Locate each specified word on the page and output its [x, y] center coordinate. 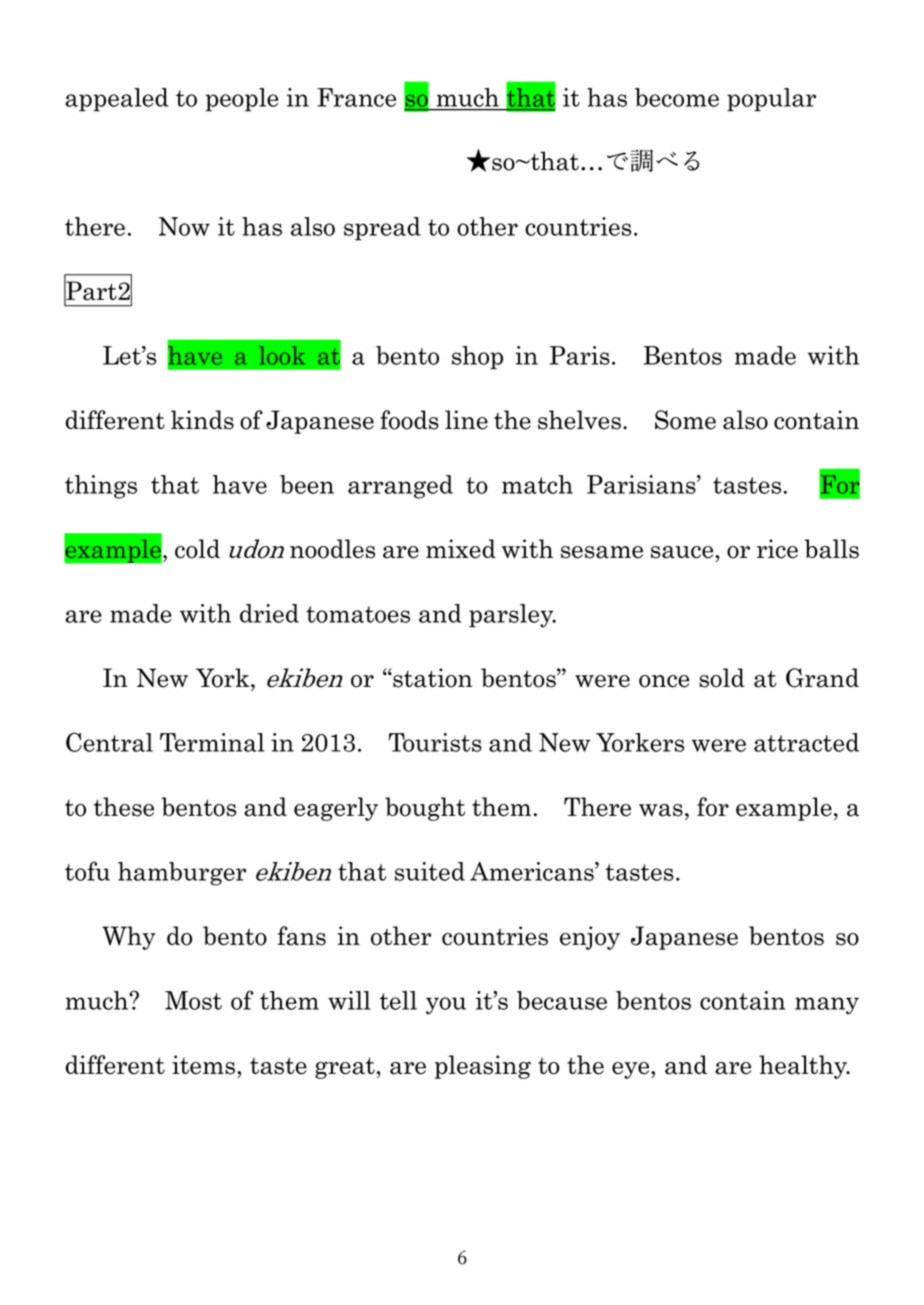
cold [197, 549]
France [356, 97]
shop [477, 358]
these [124, 807]
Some [685, 420]
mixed [461, 549]
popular [771, 100]
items [203, 1065]
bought [425, 809]
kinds [202, 420]
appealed [116, 100]
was [661, 810]
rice [777, 549]
